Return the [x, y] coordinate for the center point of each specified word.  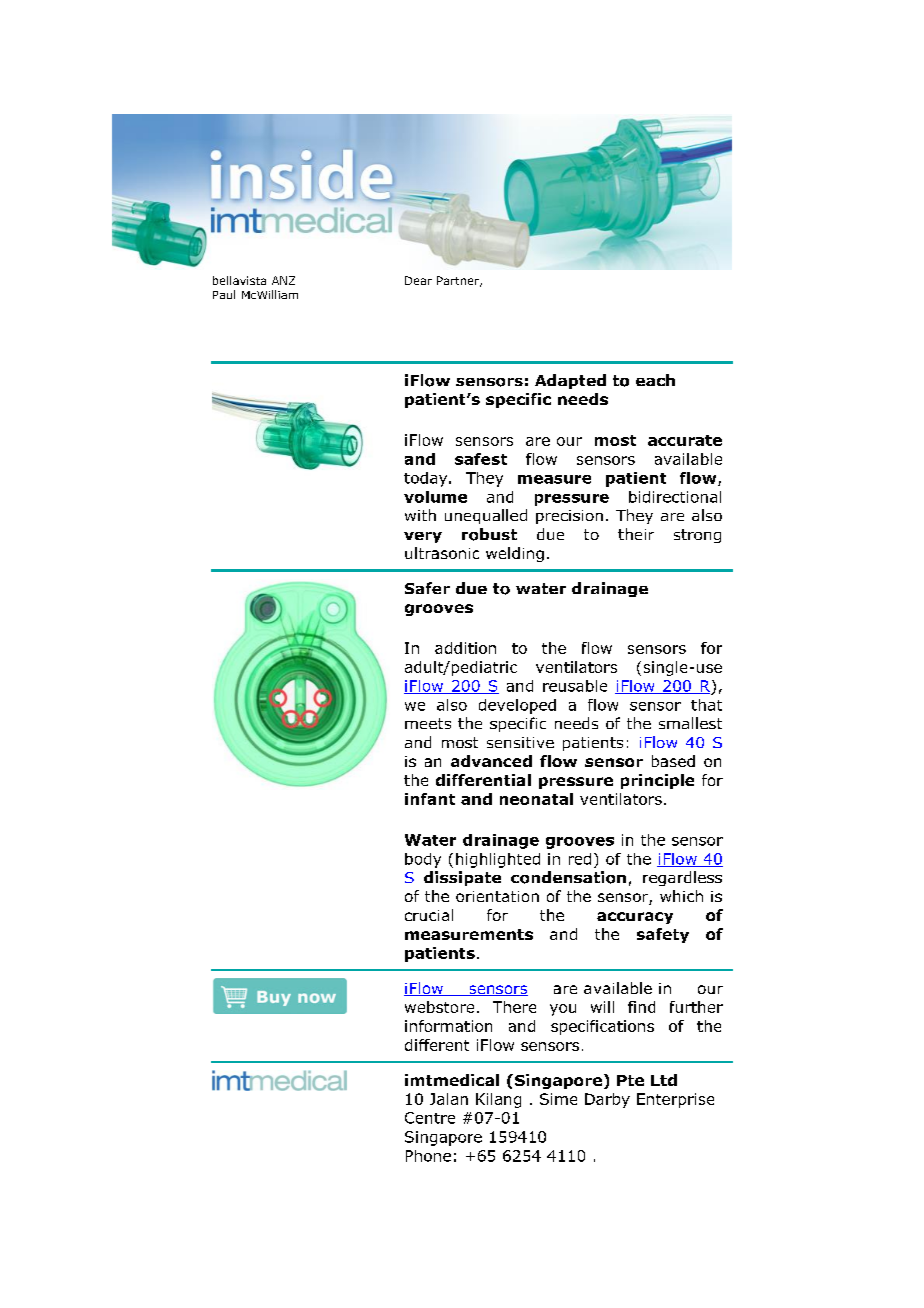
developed [517, 706]
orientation [497, 896]
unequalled [486, 516]
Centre [430, 1118]
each [655, 380]
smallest [690, 723]
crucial [429, 915]
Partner [459, 281]
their [636, 534]
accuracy [635, 918]
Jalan [449, 1099]
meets [428, 723]
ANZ [283, 280]
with [420, 515]
